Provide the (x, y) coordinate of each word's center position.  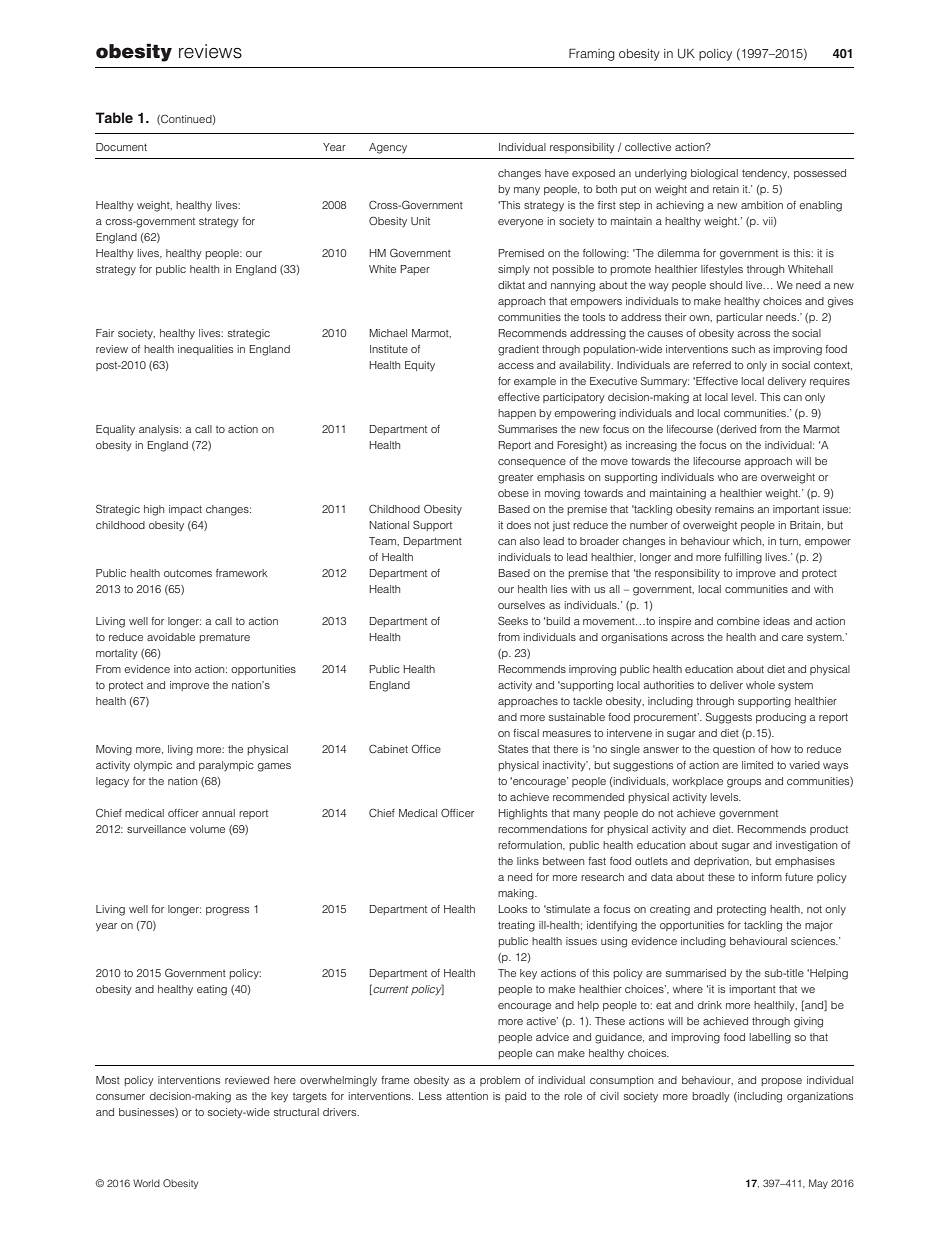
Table (114, 117)
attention (467, 1096)
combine (738, 621)
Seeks (513, 620)
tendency (765, 174)
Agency (388, 148)
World (146, 1183)
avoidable (171, 637)
